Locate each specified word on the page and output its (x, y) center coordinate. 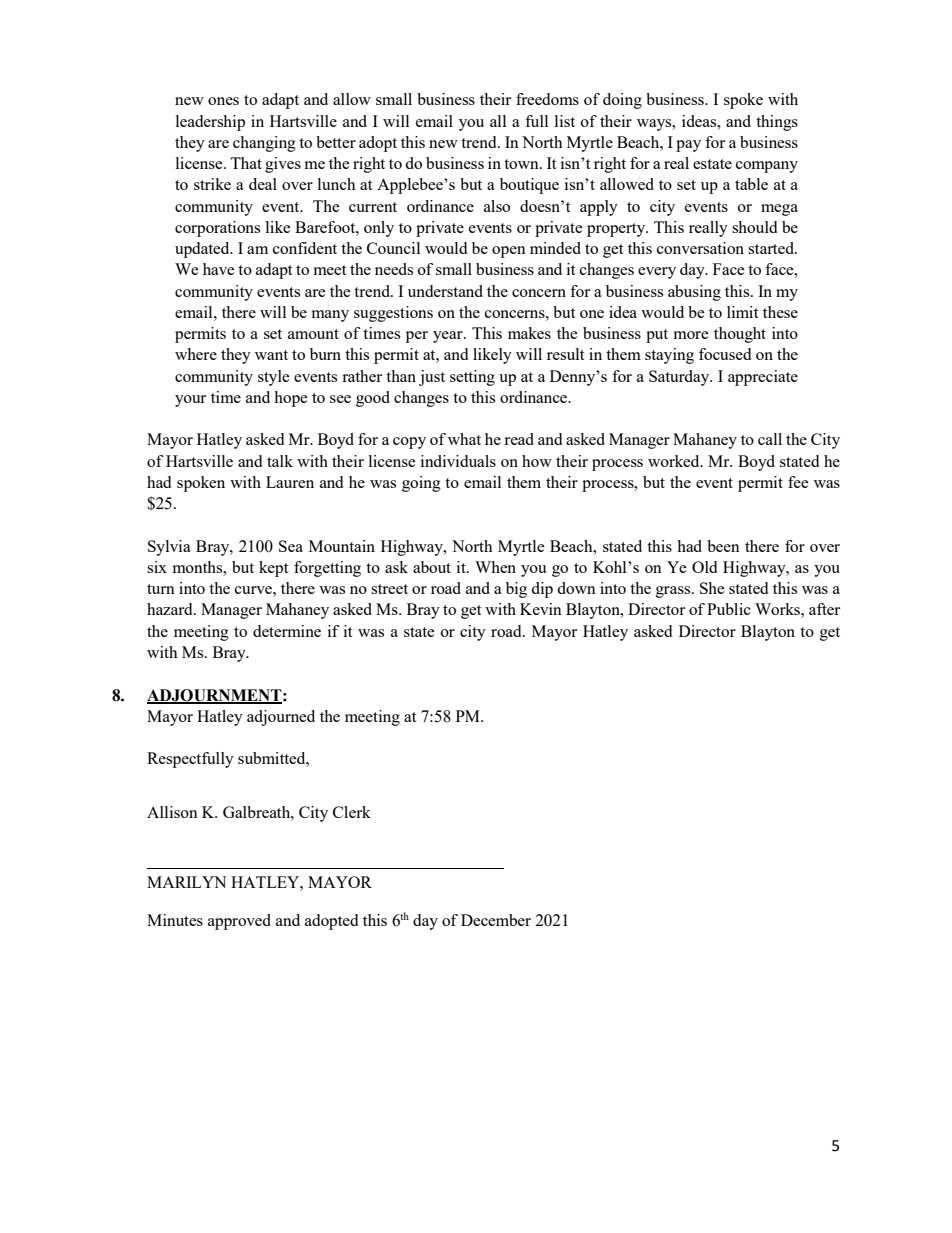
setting (472, 378)
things (777, 123)
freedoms (547, 99)
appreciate (763, 378)
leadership (210, 123)
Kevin (541, 609)
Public (729, 609)
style (274, 378)
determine (287, 631)
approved (239, 922)
